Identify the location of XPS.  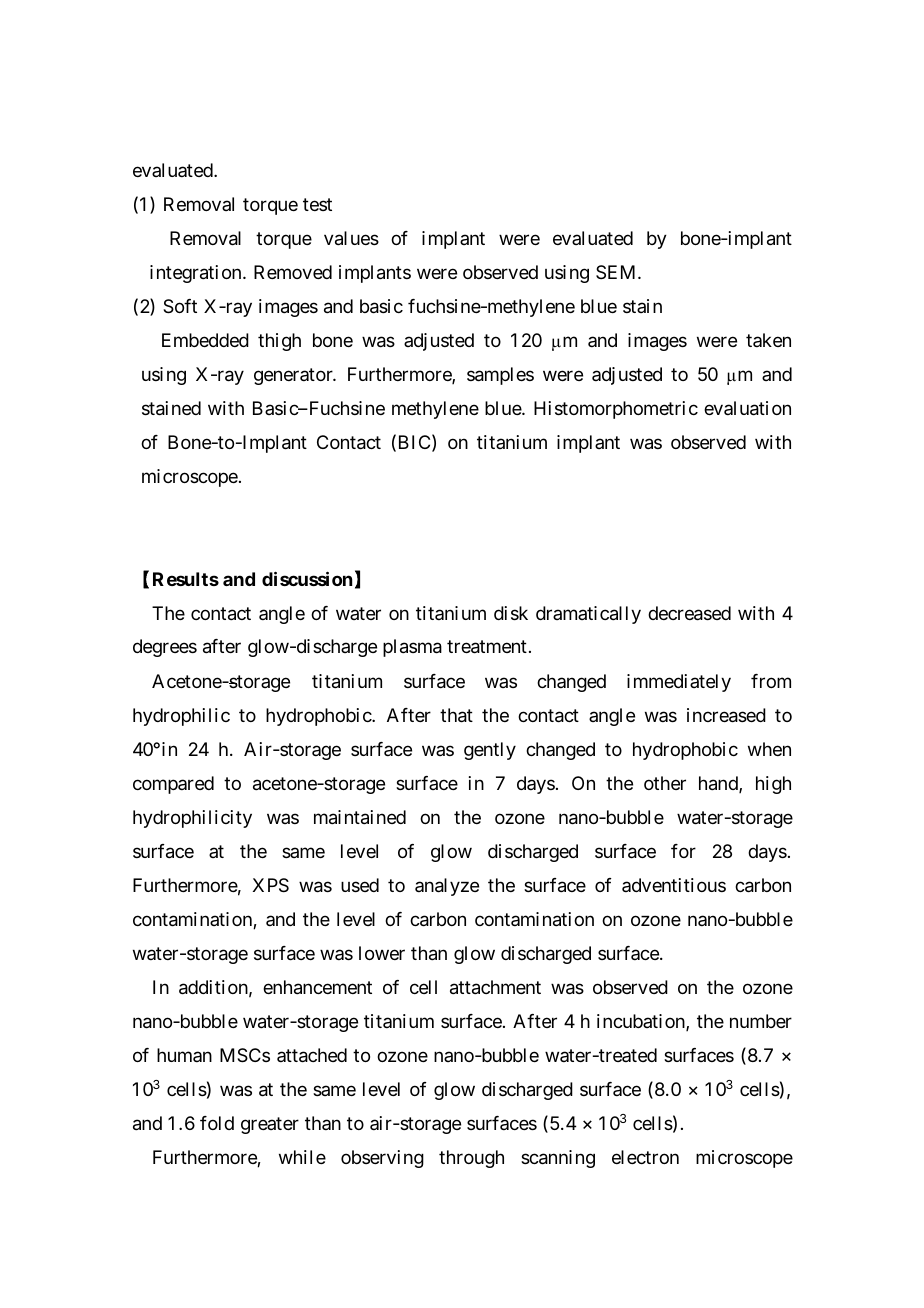
(271, 885).
